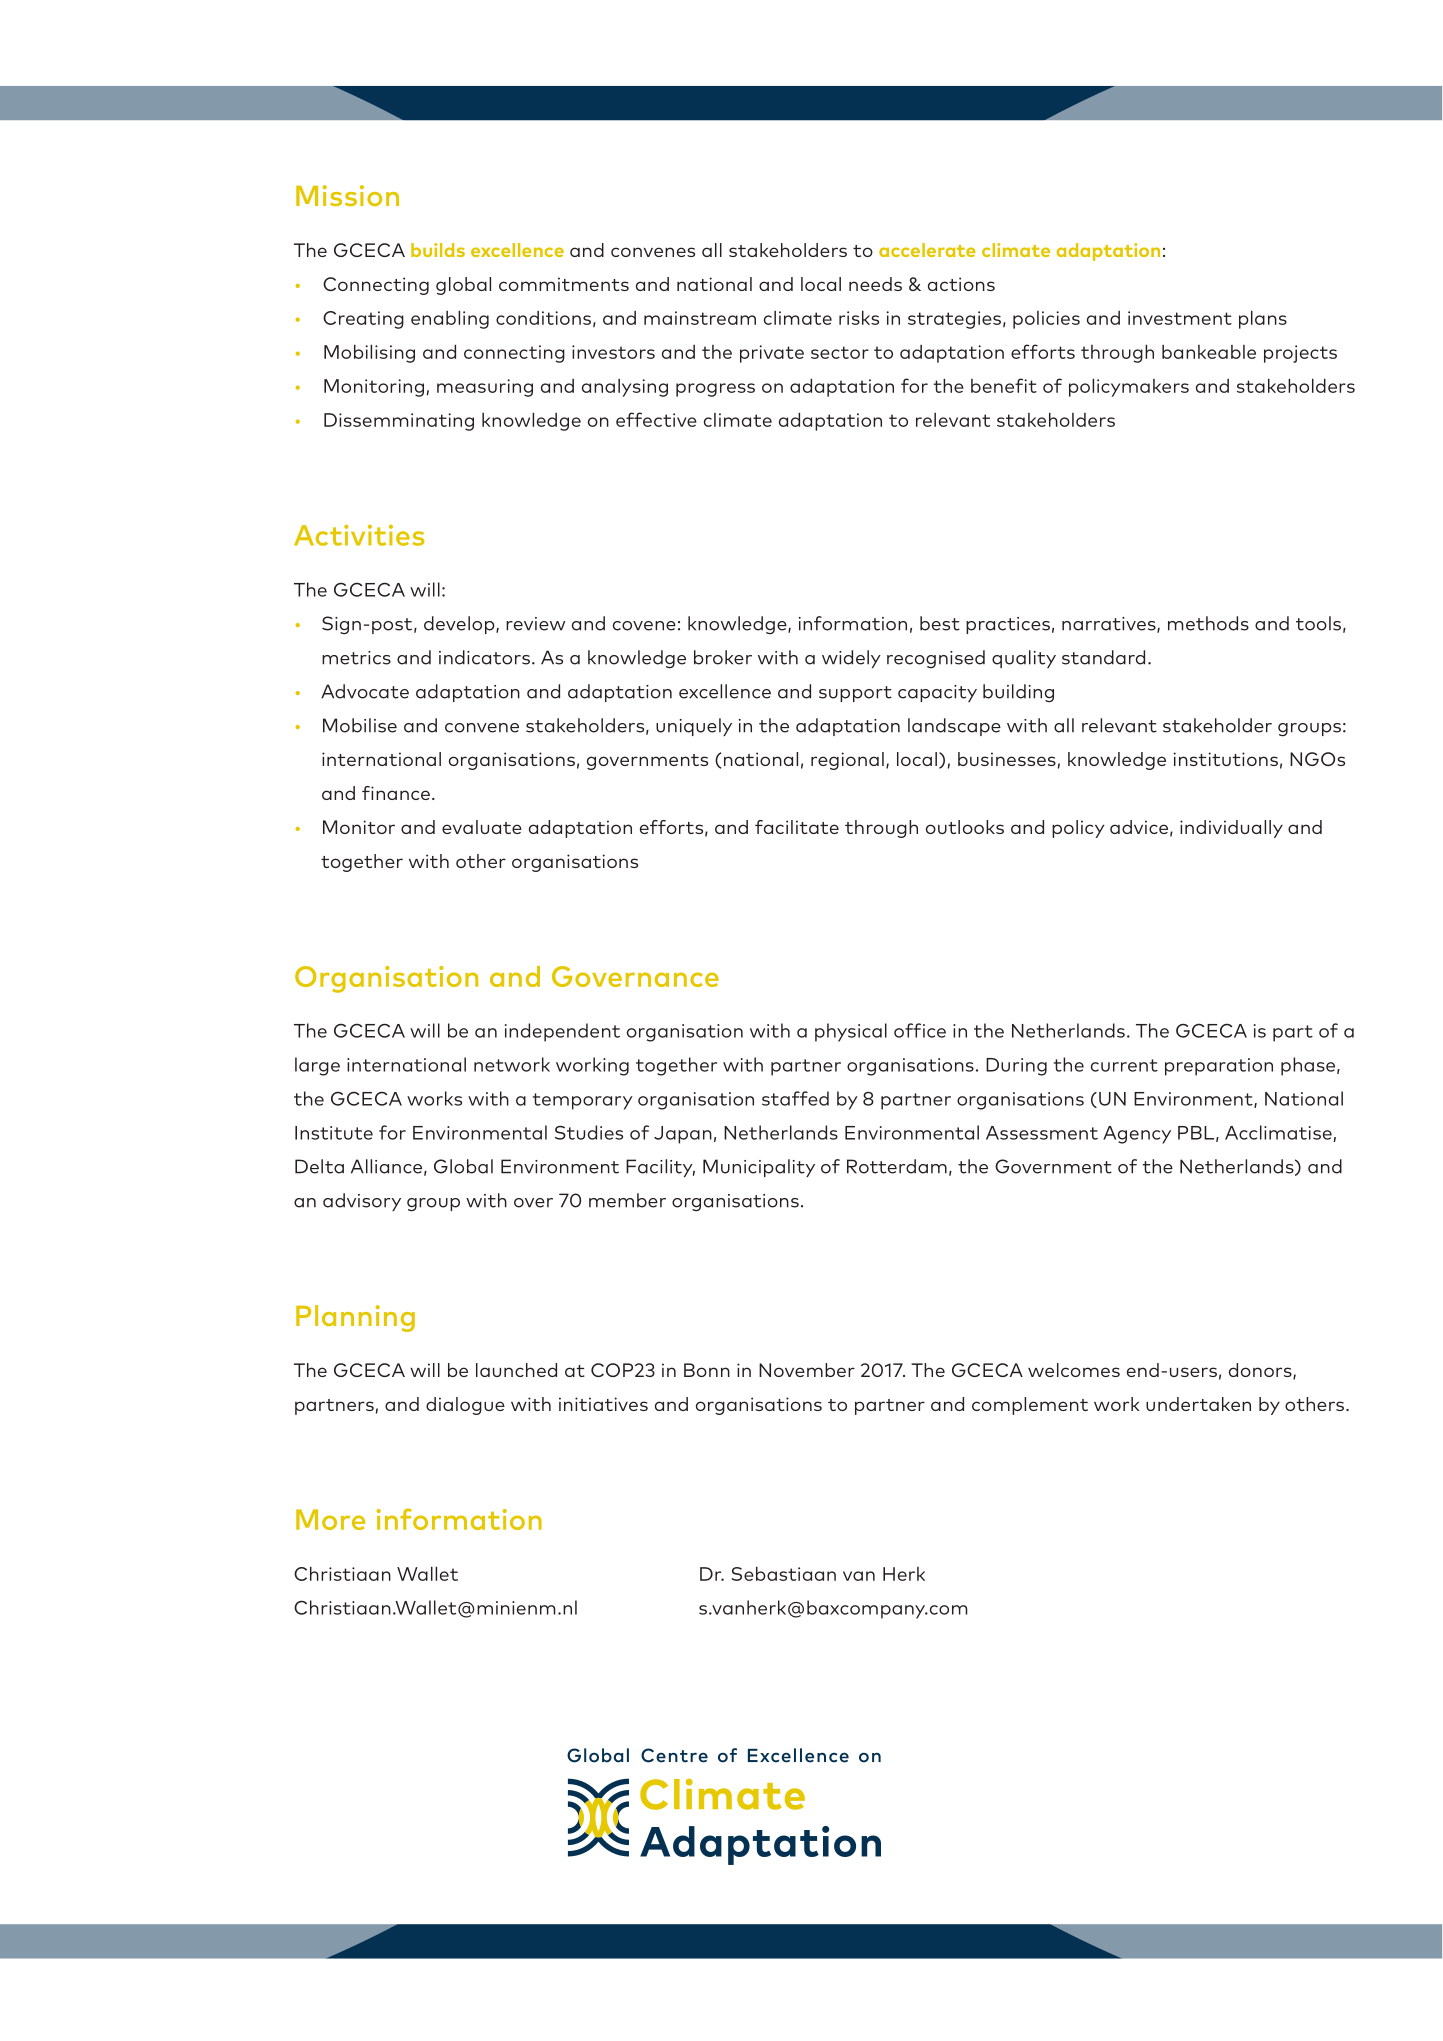 The image size is (1443, 2041). I want to click on preparation, so click(1219, 1067).
